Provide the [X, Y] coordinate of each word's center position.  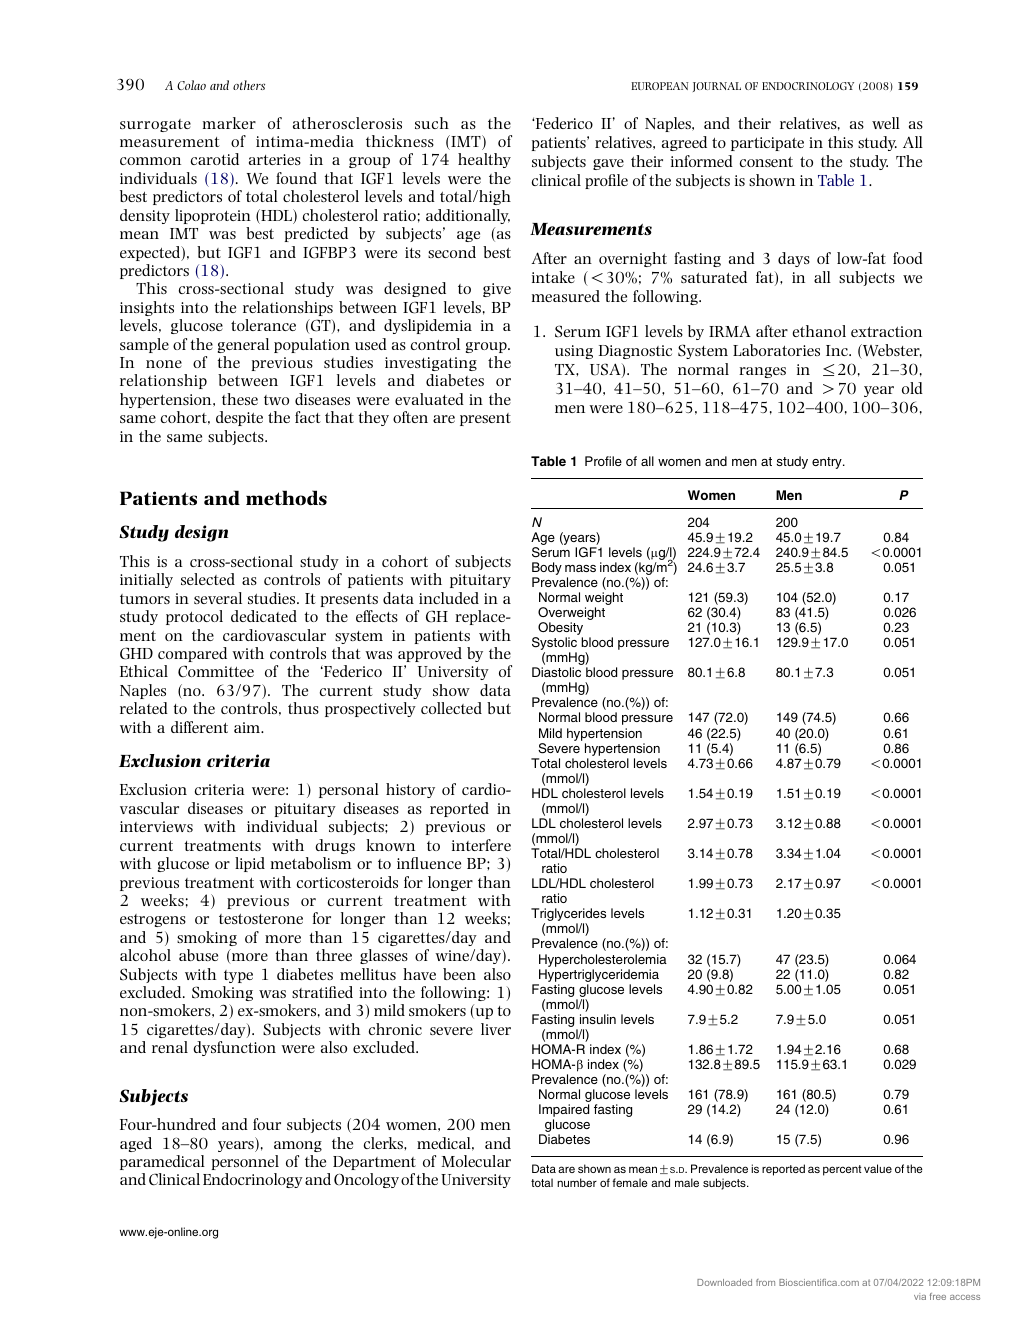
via [920, 1296]
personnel [245, 1162]
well [886, 123]
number [577, 1182]
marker [229, 123]
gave [608, 164]
